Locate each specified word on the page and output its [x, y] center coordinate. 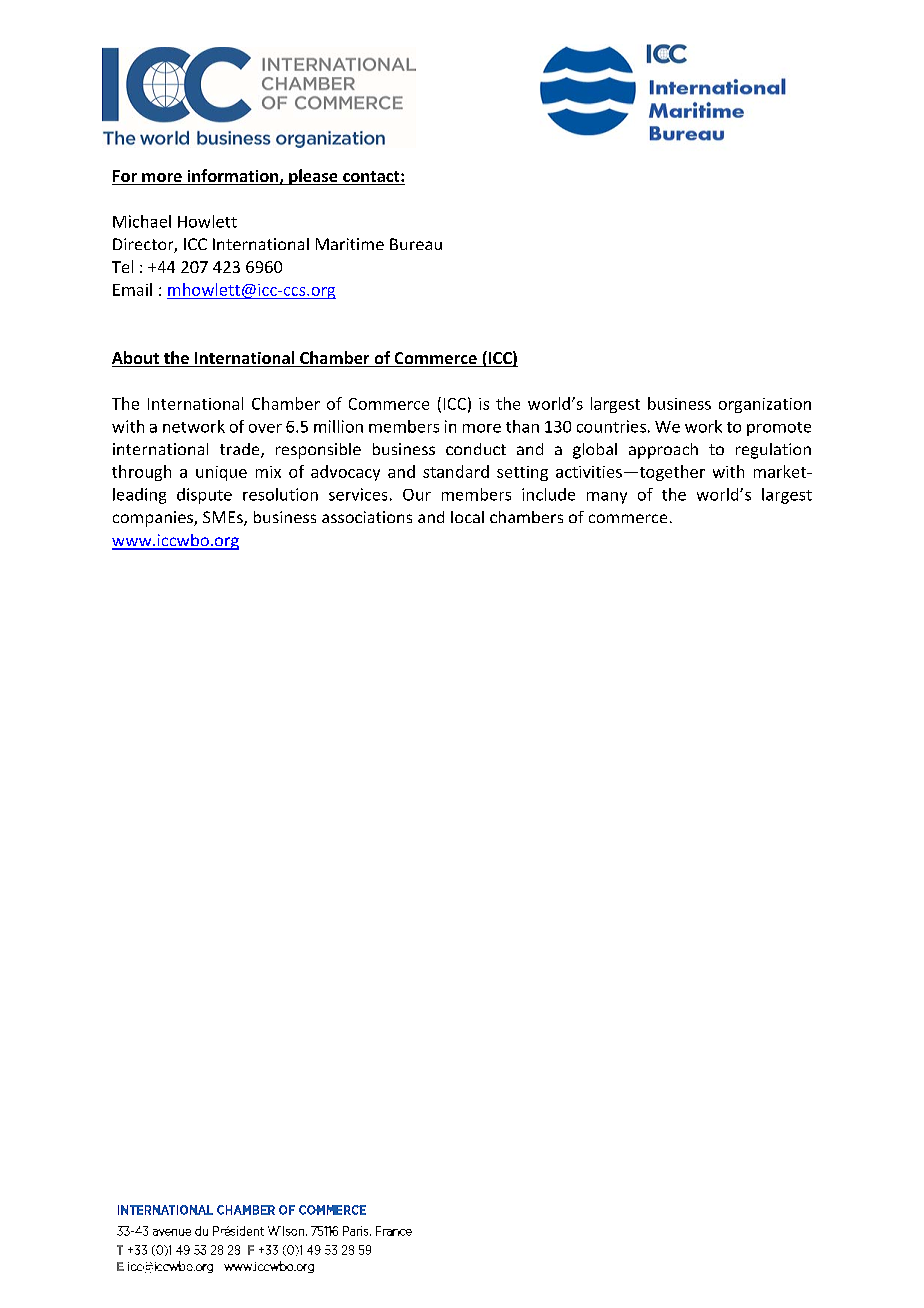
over [265, 428]
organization [765, 405]
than [522, 426]
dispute [204, 496]
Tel [122, 266]
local [467, 517]
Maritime [350, 244]
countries [611, 426]
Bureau [416, 244]
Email [132, 289]
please [313, 177]
